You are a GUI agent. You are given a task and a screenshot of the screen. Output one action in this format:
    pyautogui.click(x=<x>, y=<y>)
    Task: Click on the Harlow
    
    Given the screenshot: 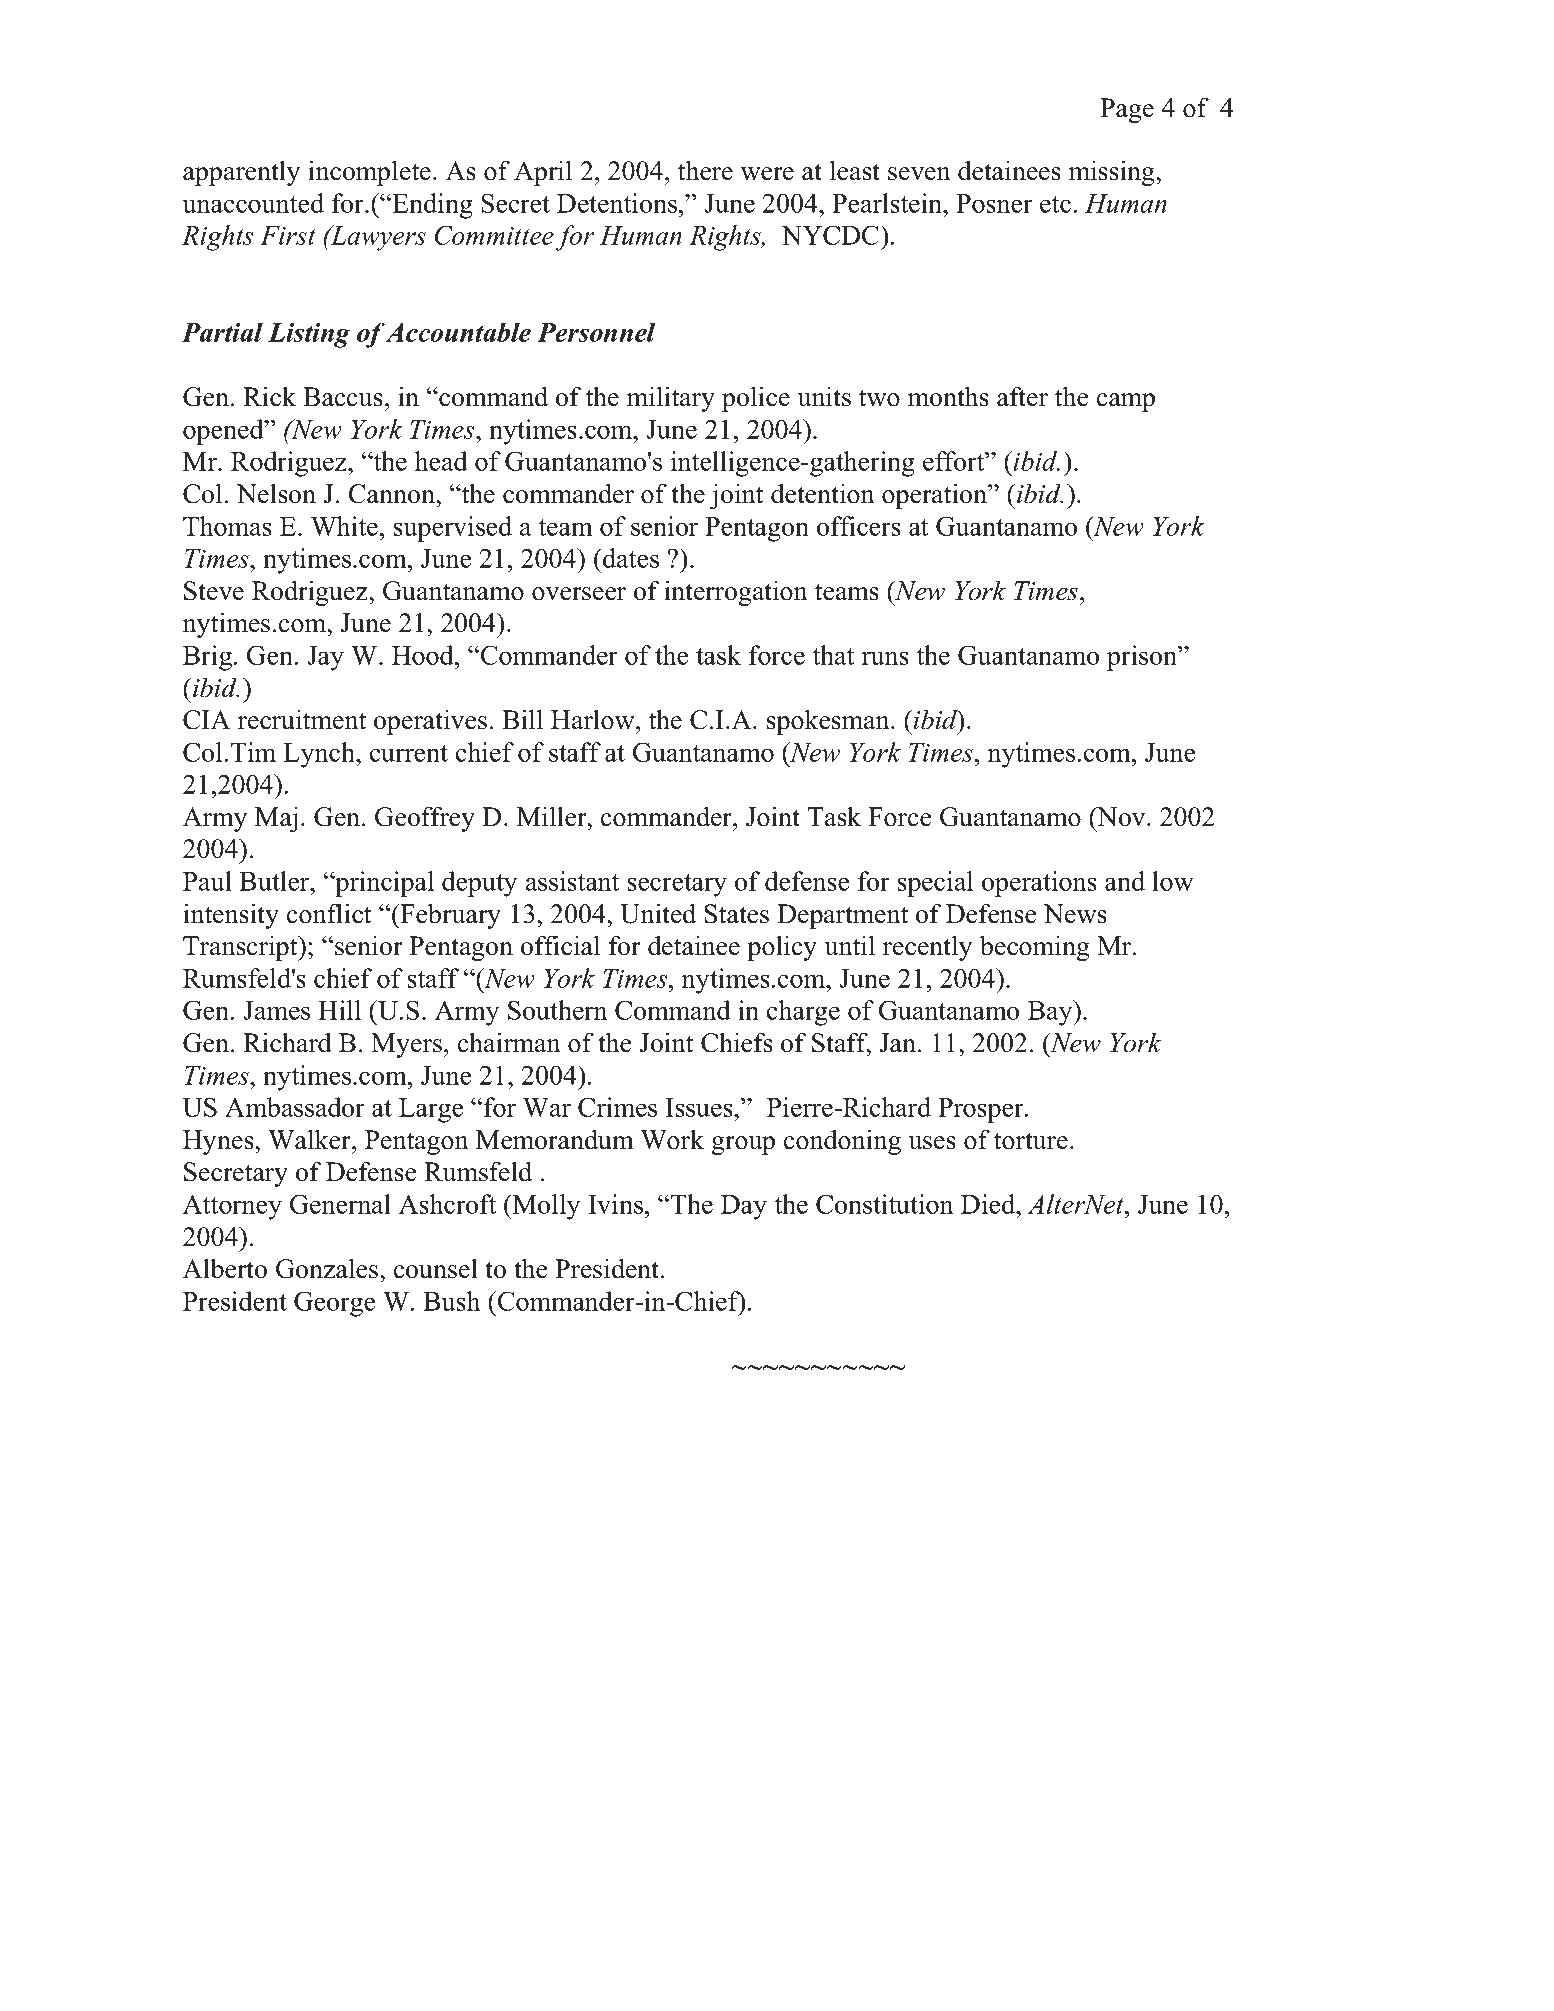 What is the action you would take?
    pyautogui.click(x=594, y=719)
